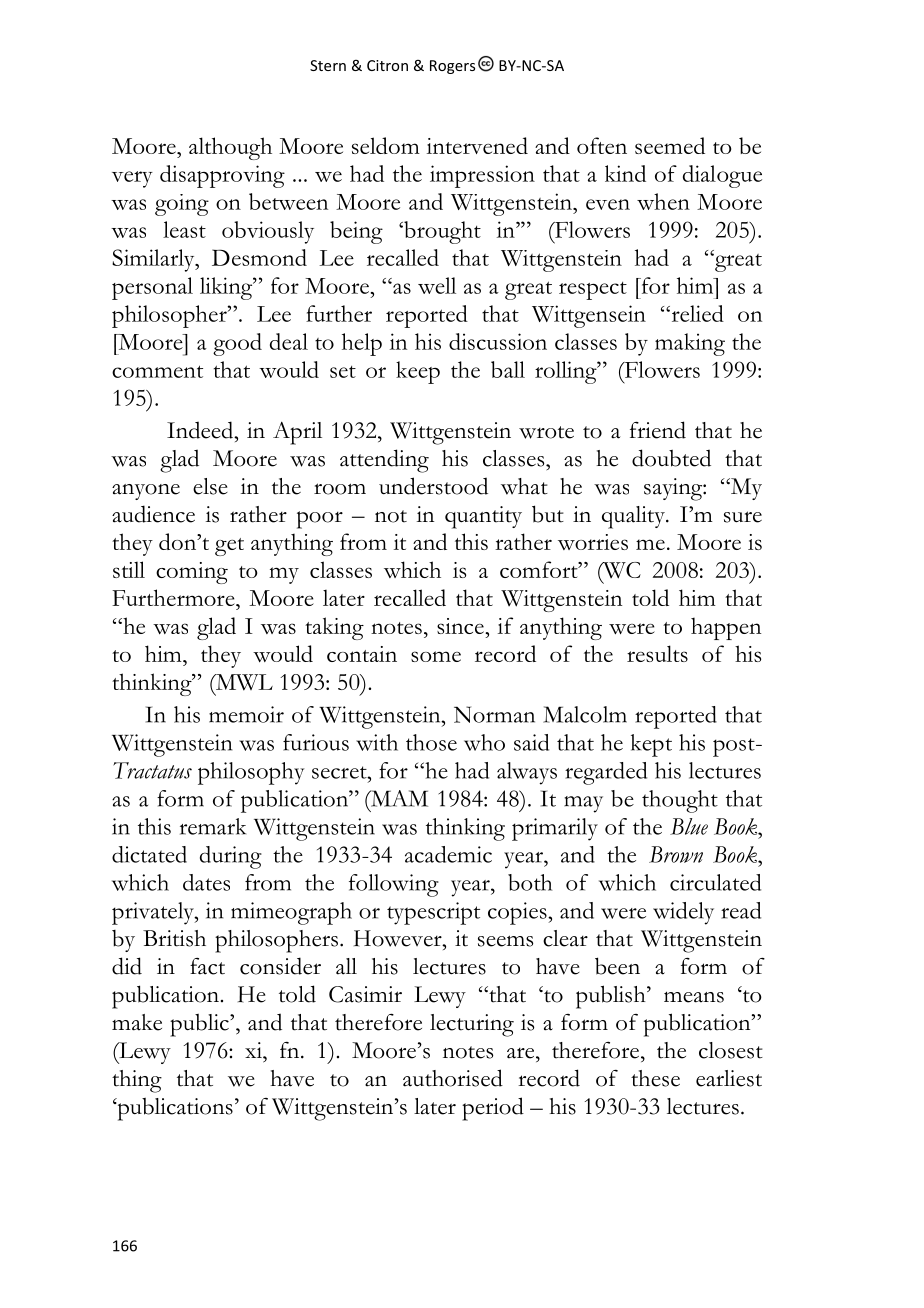 The height and width of the screenshot is (1308, 924). Describe the element at coordinates (230, 148) in the screenshot. I see `although` at that location.
